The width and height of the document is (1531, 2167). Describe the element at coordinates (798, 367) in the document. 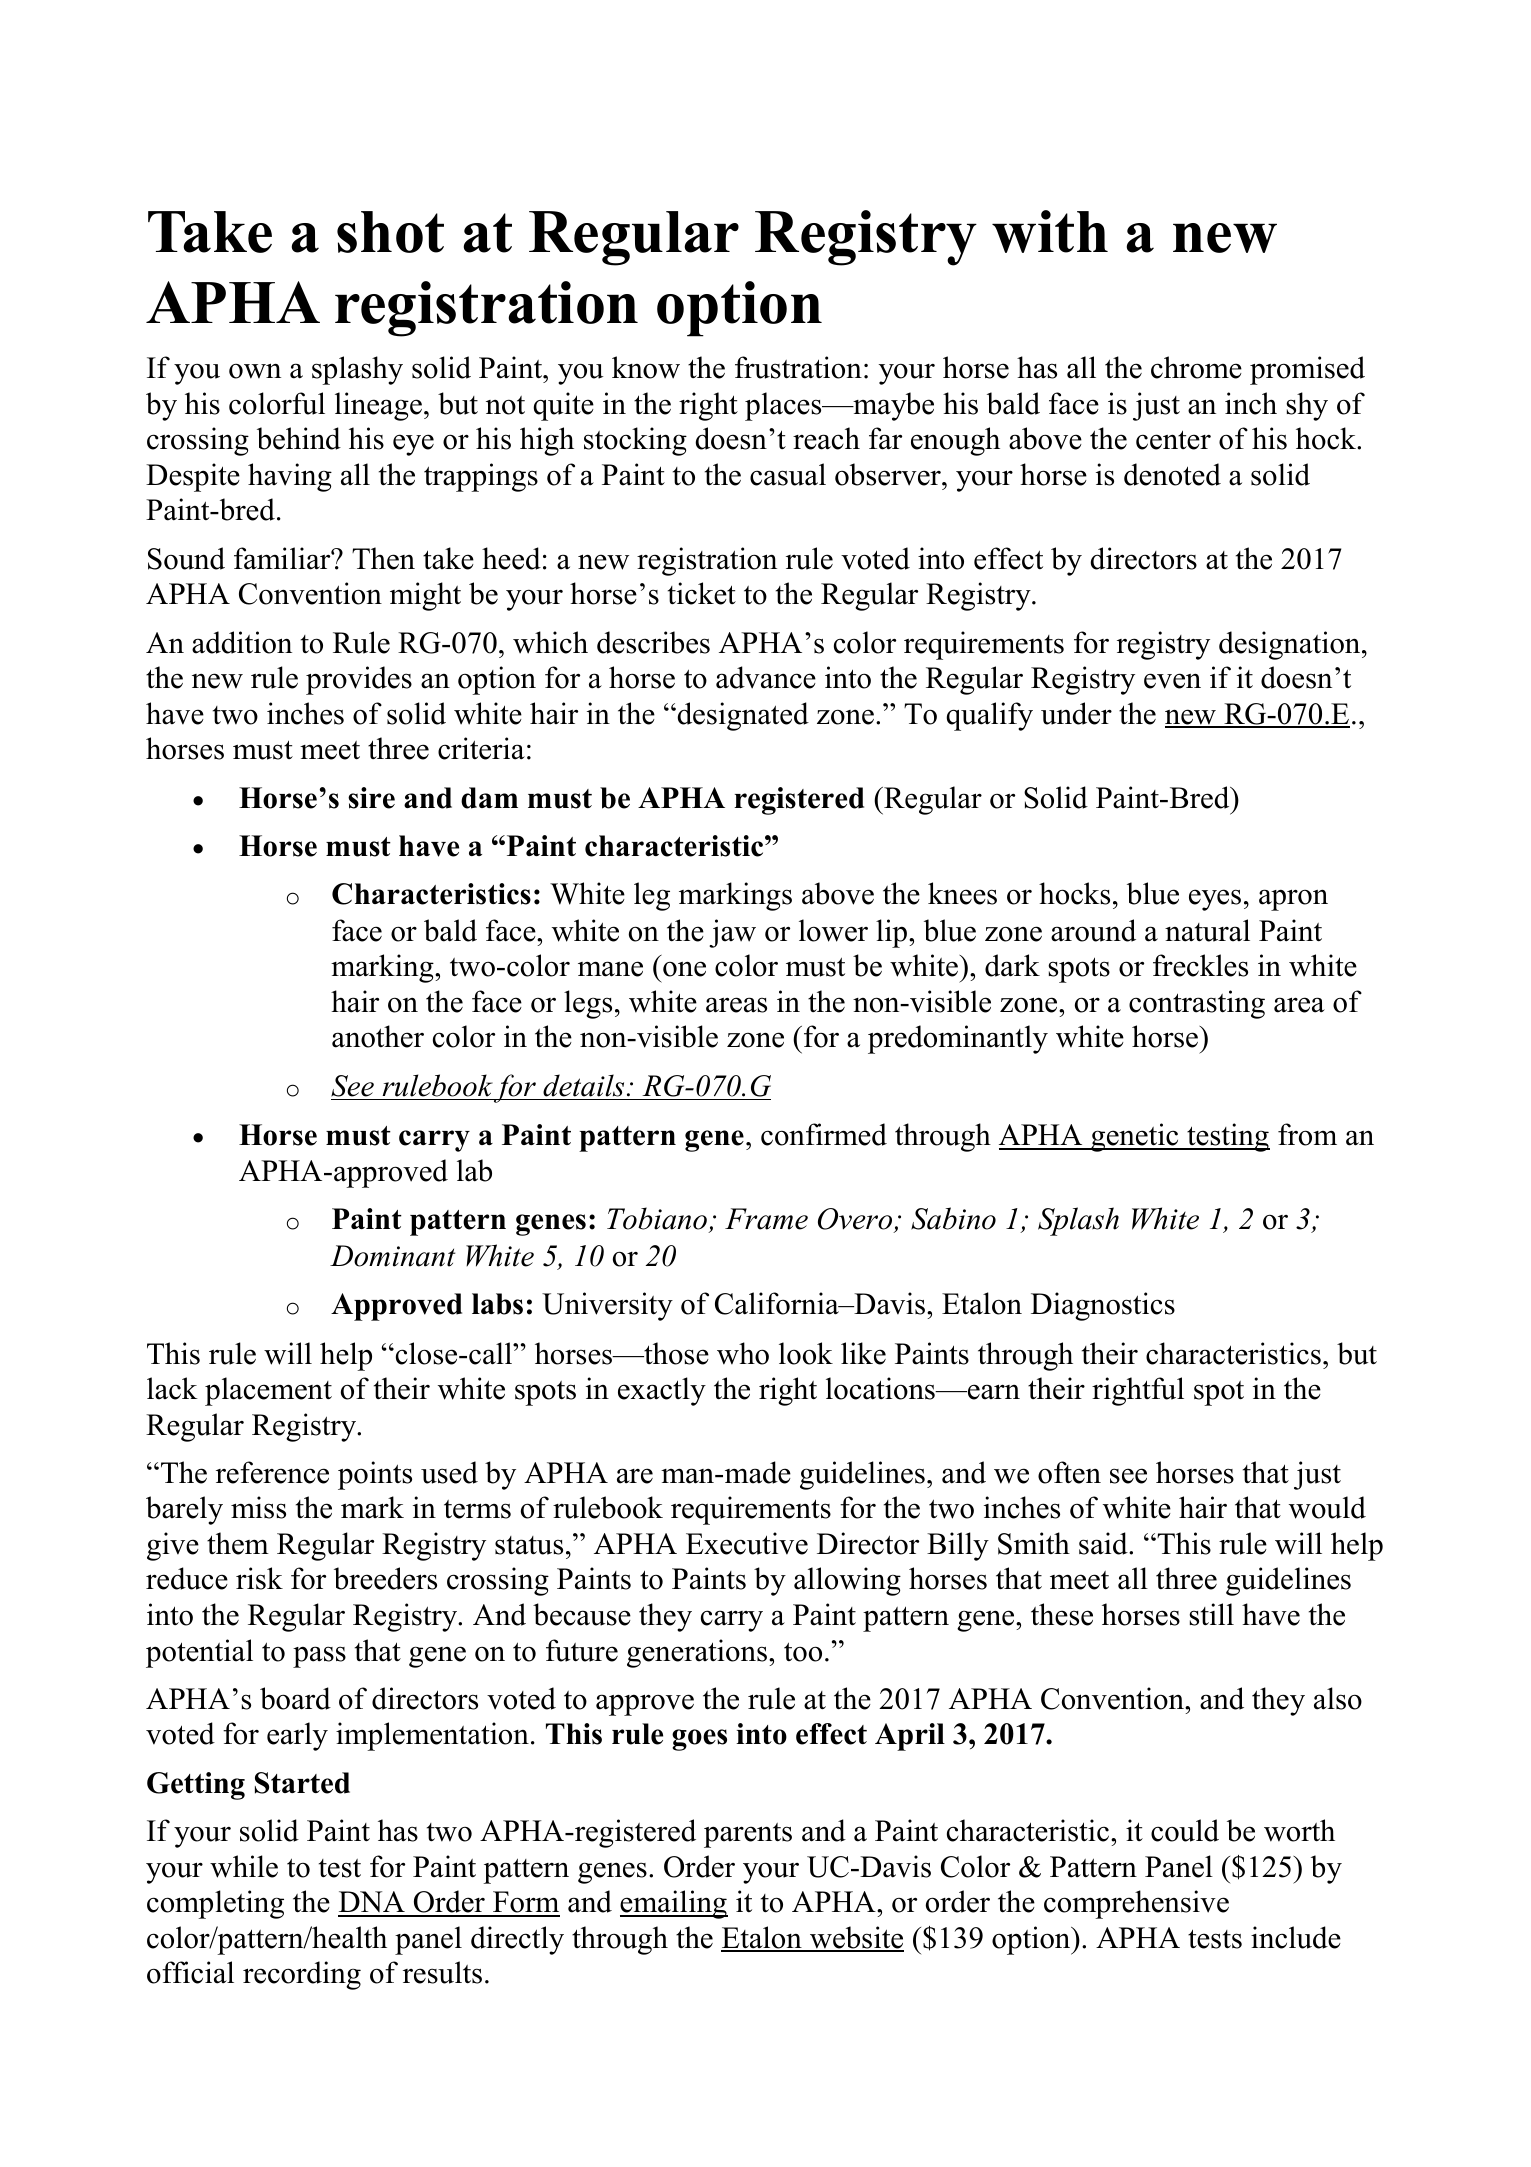

I see `frustration` at that location.
